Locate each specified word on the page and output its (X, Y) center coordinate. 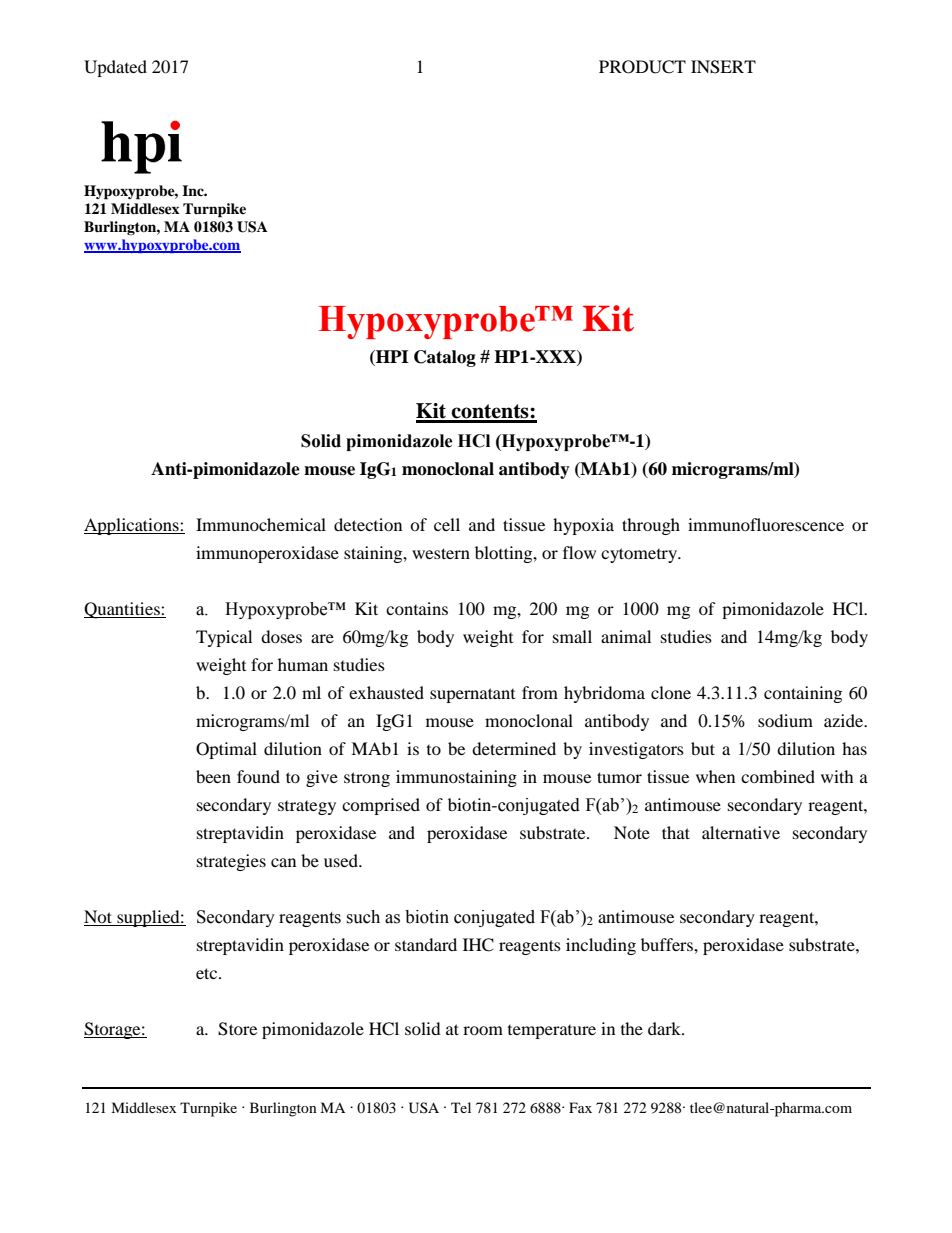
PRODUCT (642, 67)
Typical (224, 638)
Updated (115, 68)
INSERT (723, 67)
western (441, 553)
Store (237, 1029)
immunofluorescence (766, 524)
